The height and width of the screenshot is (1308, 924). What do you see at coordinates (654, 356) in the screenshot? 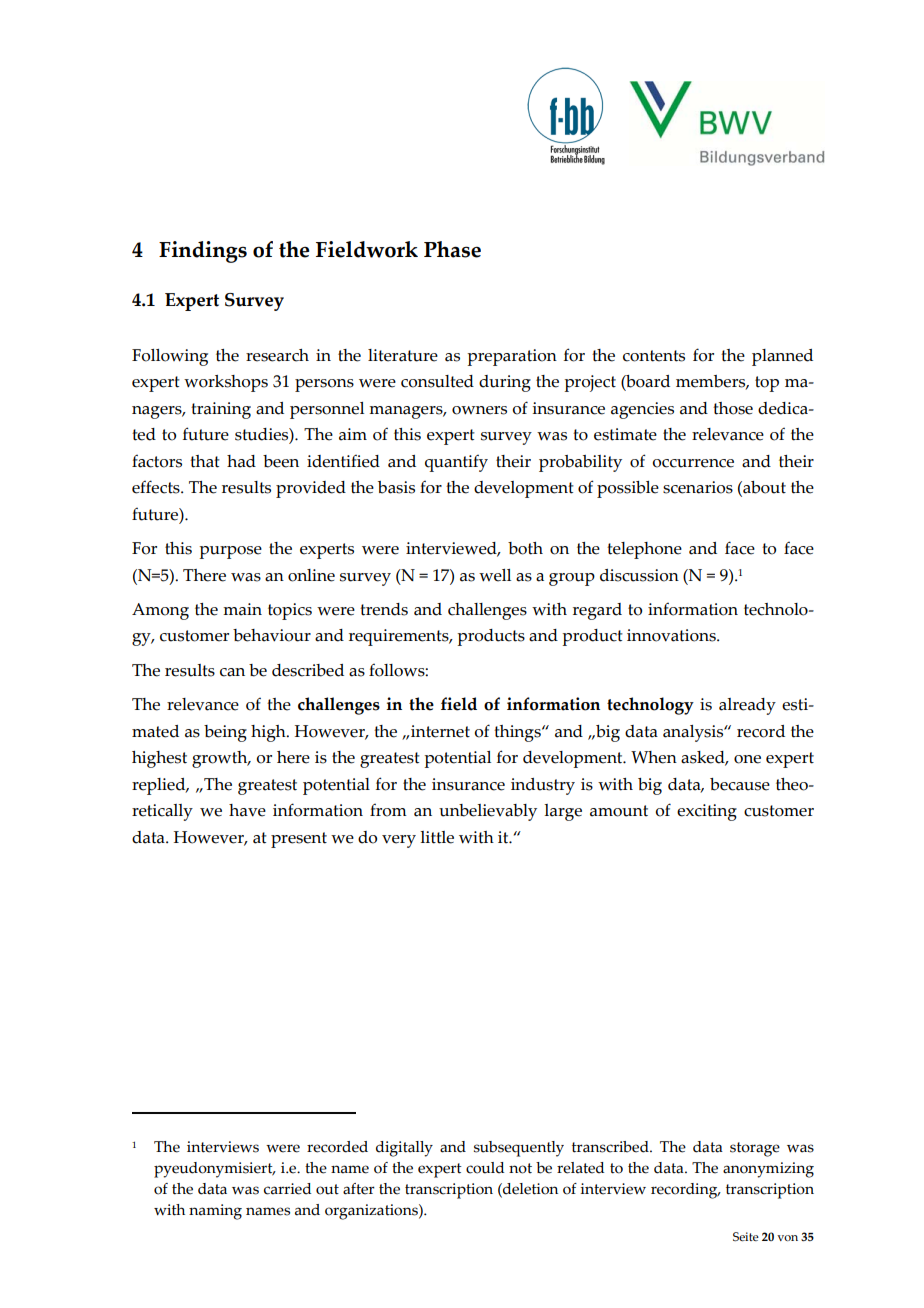
I see `contents` at bounding box center [654, 356].
